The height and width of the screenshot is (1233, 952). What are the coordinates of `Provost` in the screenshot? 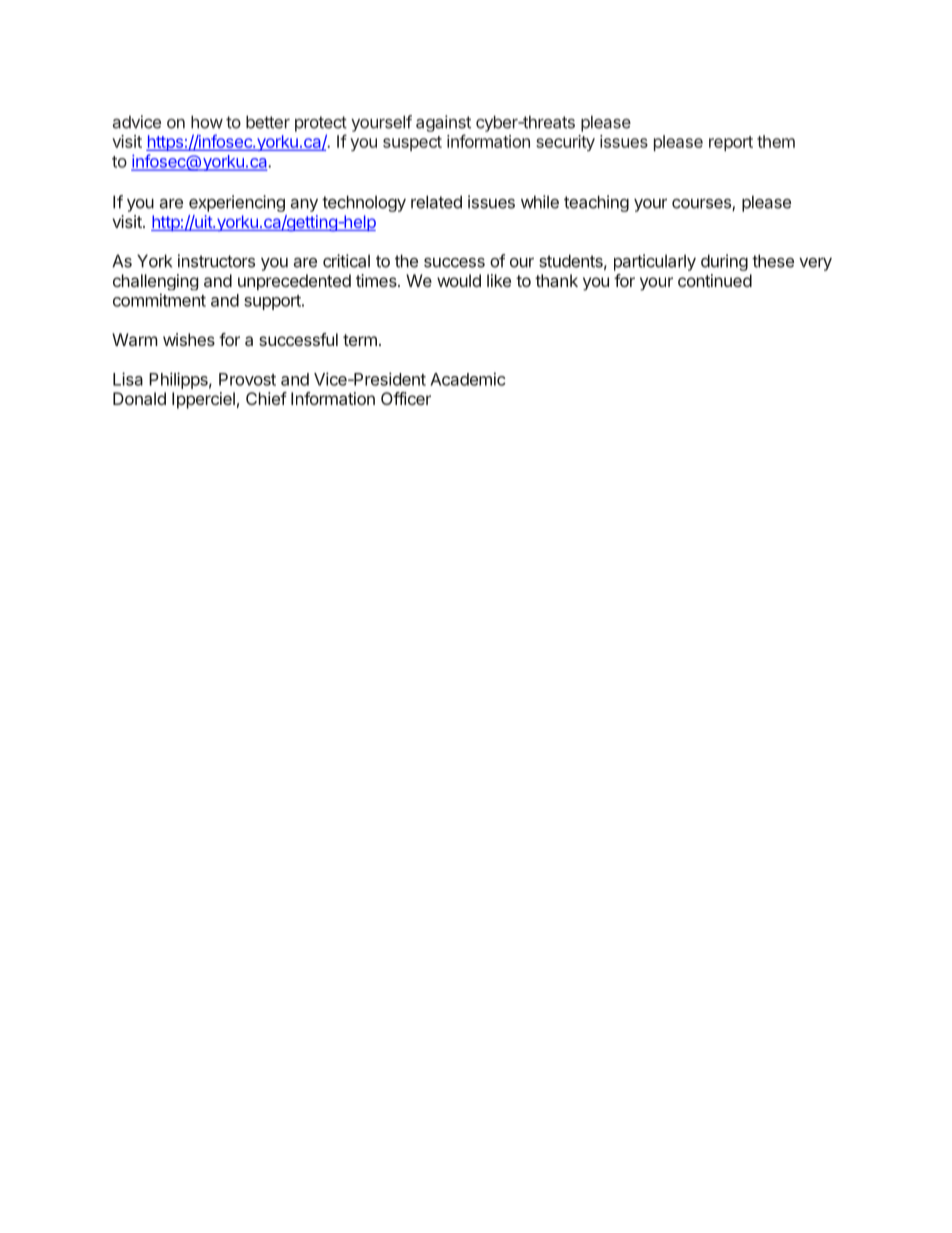 It's located at (247, 379).
